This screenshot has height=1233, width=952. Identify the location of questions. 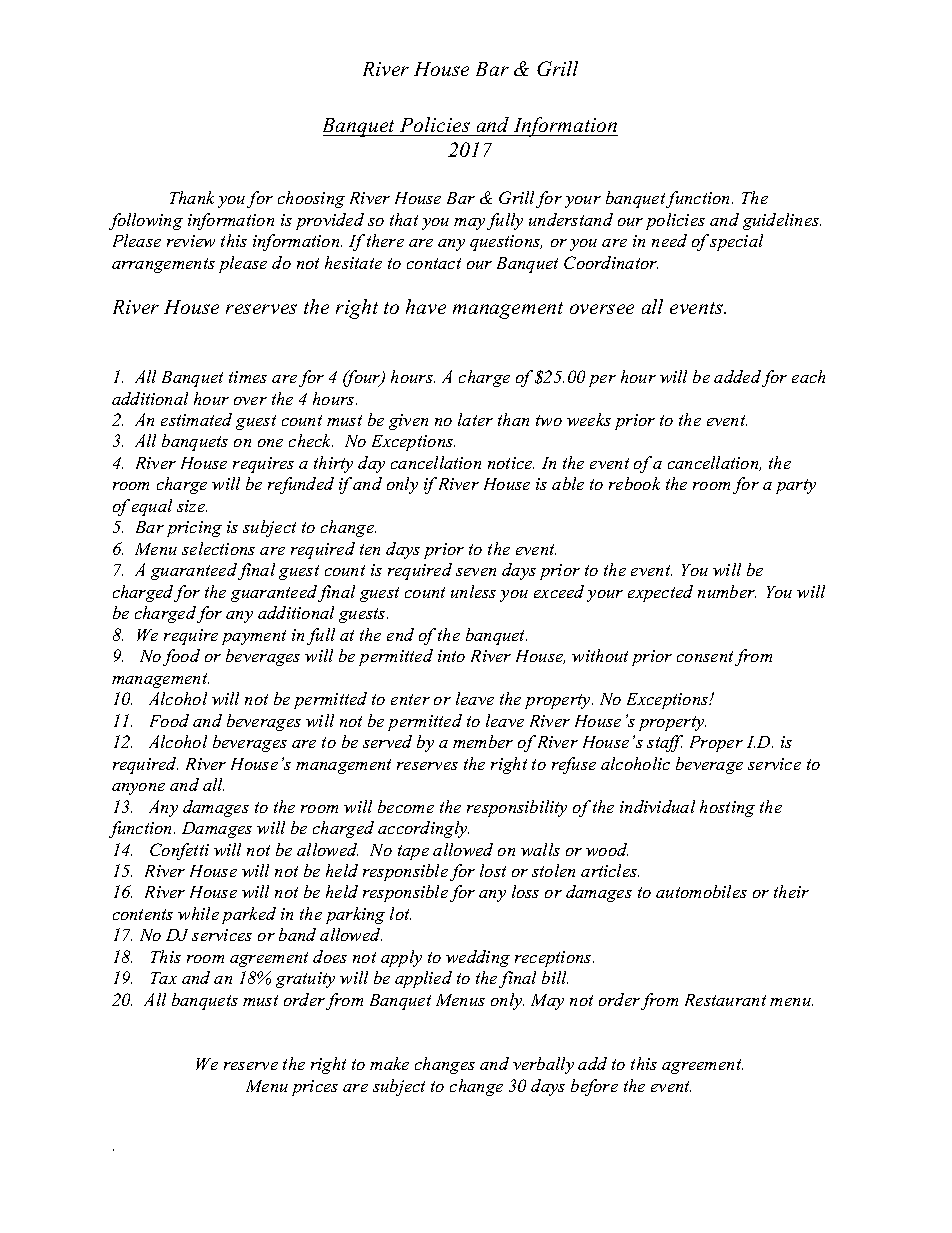
(506, 243).
